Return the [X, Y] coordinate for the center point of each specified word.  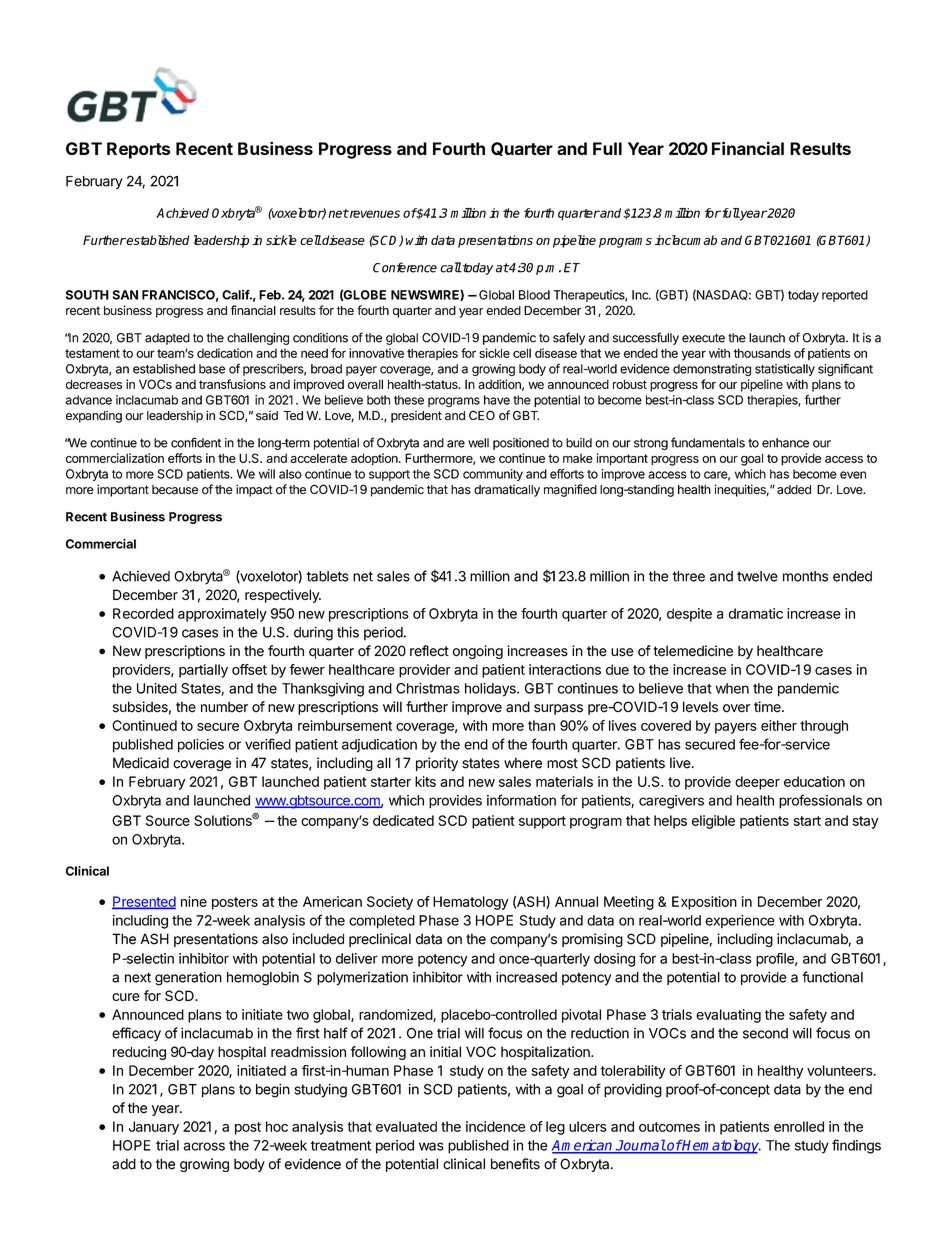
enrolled [799, 1126]
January [154, 1128]
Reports [138, 150]
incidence [495, 1126]
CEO [482, 415]
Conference [405, 267]
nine [194, 901]
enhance [785, 443]
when [732, 688]
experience [740, 922]
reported [845, 296]
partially [203, 671]
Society [390, 903]
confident [196, 442]
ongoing [478, 652]
